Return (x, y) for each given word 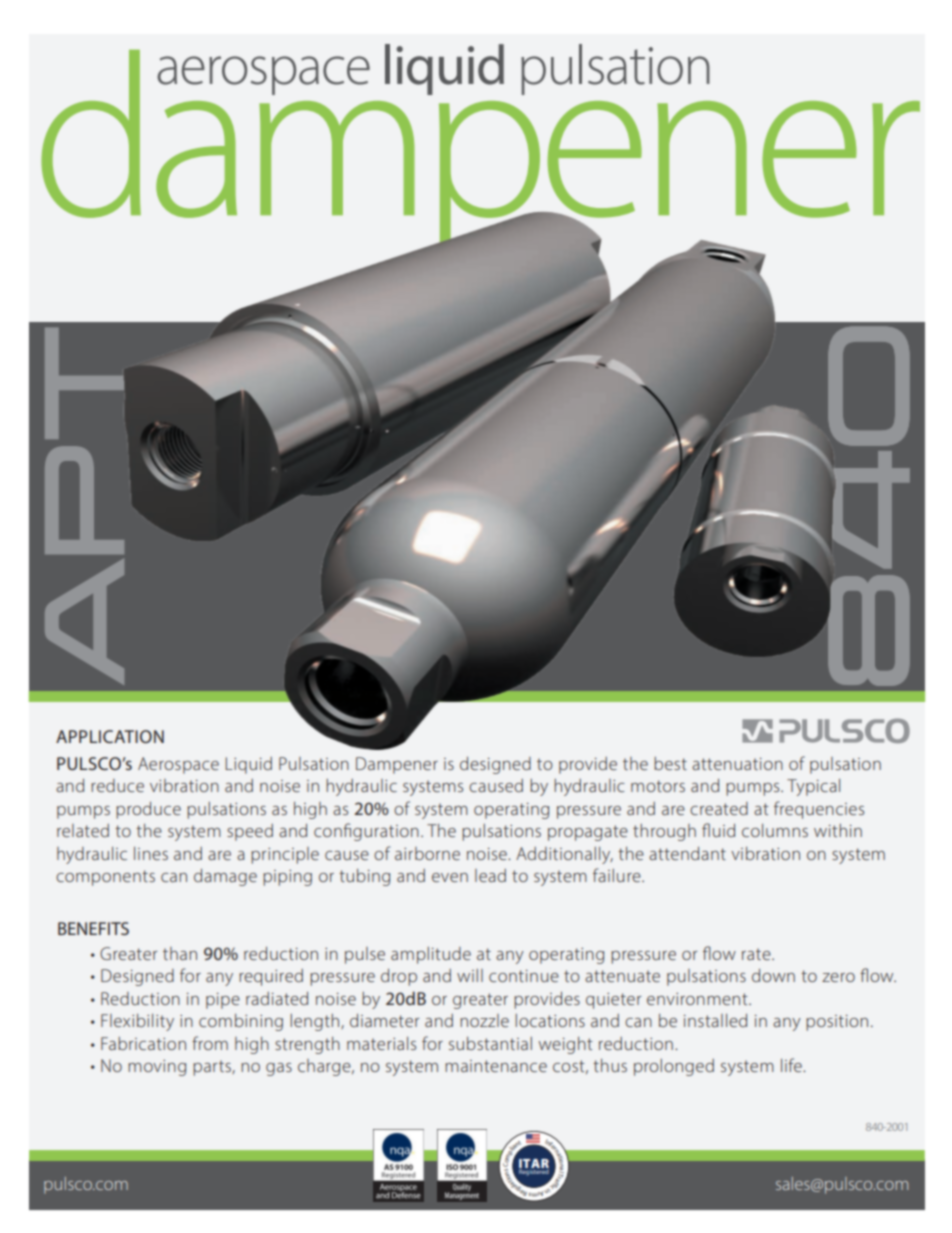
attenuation (737, 764)
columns (775, 830)
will (470, 975)
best (670, 763)
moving (157, 1068)
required (271, 977)
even (450, 877)
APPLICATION (110, 736)
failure (618, 875)
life (792, 1065)
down (773, 975)
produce (148, 810)
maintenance (496, 1066)
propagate (588, 833)
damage (225, 877)
